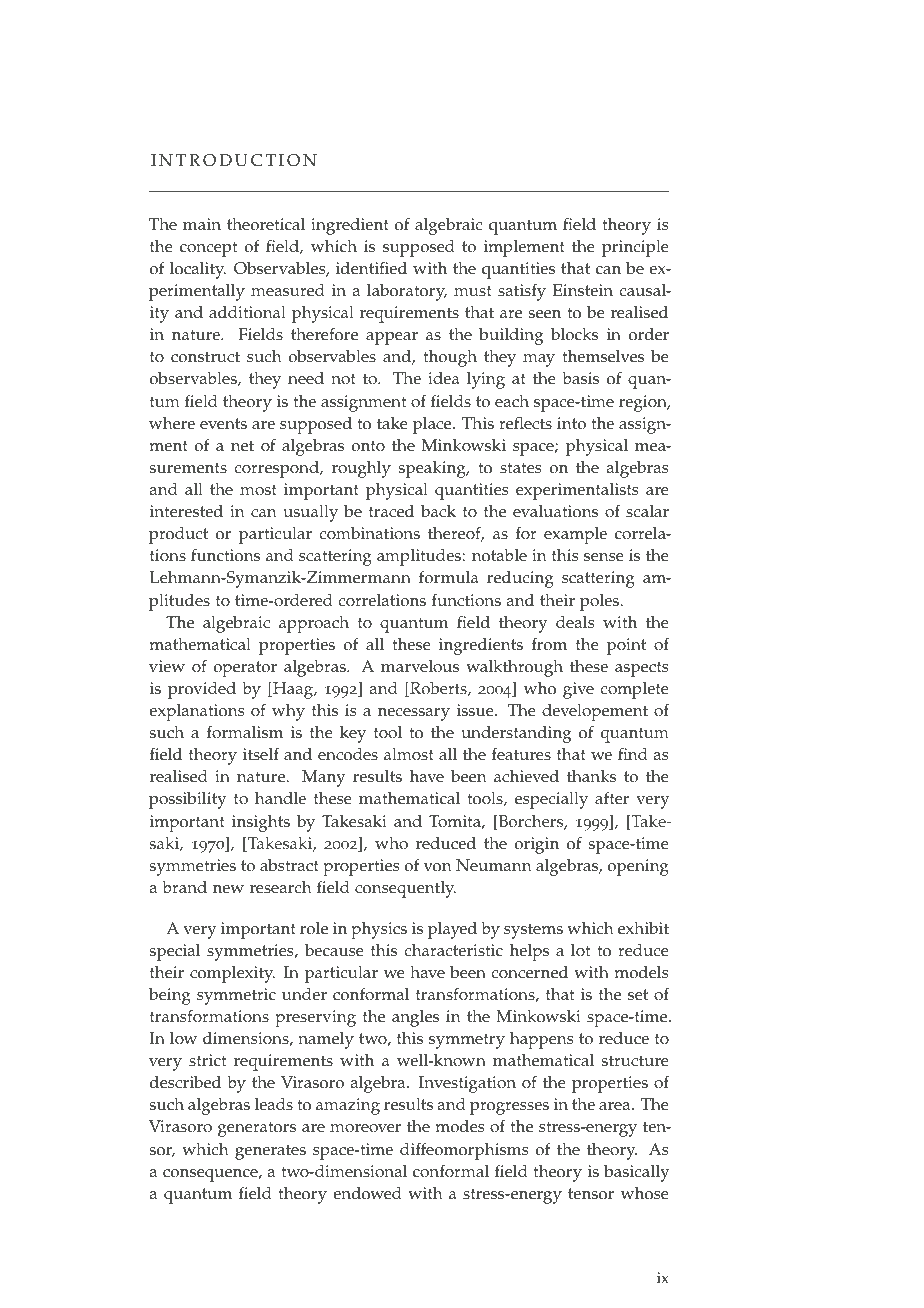 Image resolution: width=924 pixels, height=1308 pixels. I want to click on concept, so click(208, 249).
